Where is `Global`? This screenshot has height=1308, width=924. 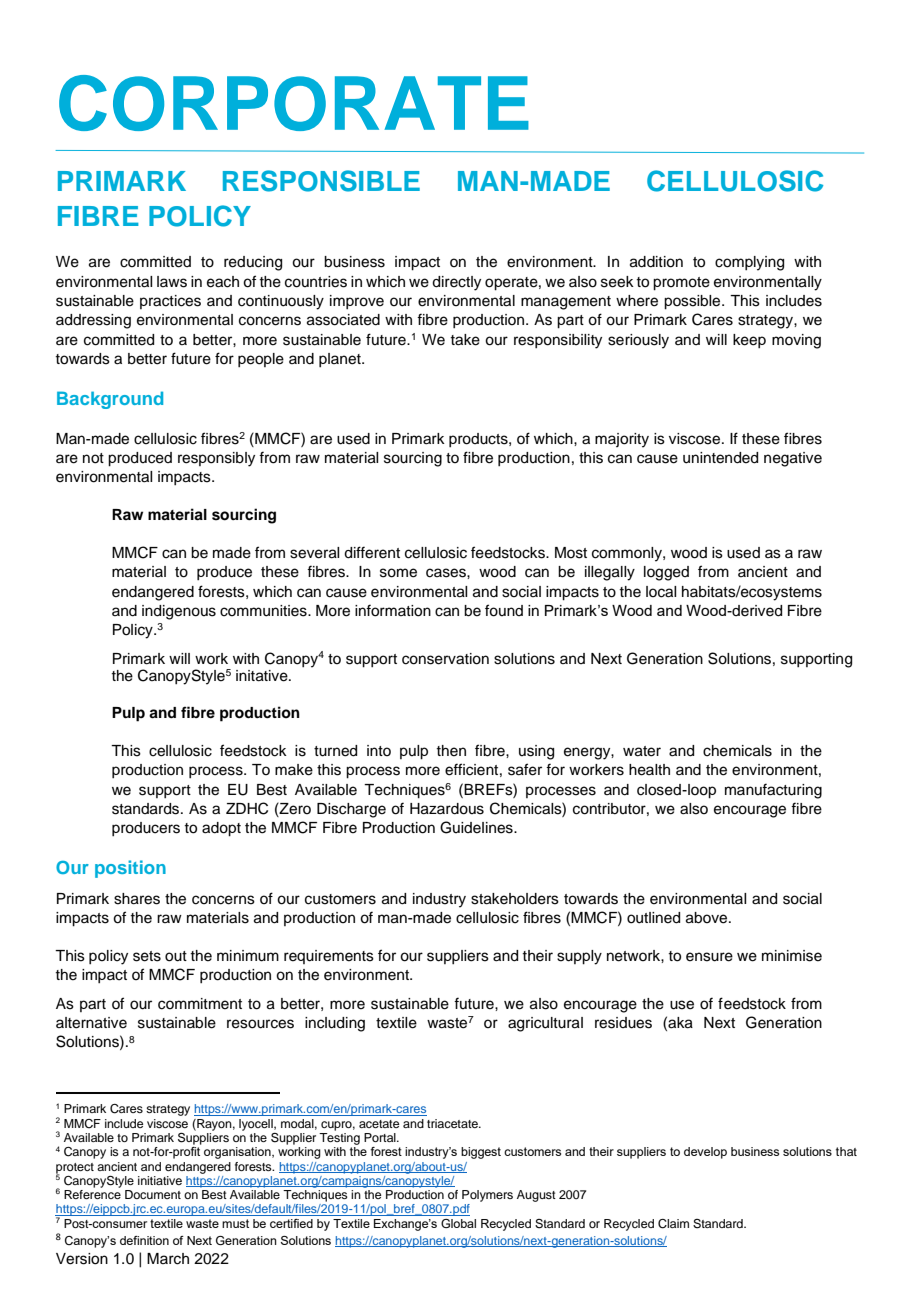
Global is located at coordinates (458, 1223).
